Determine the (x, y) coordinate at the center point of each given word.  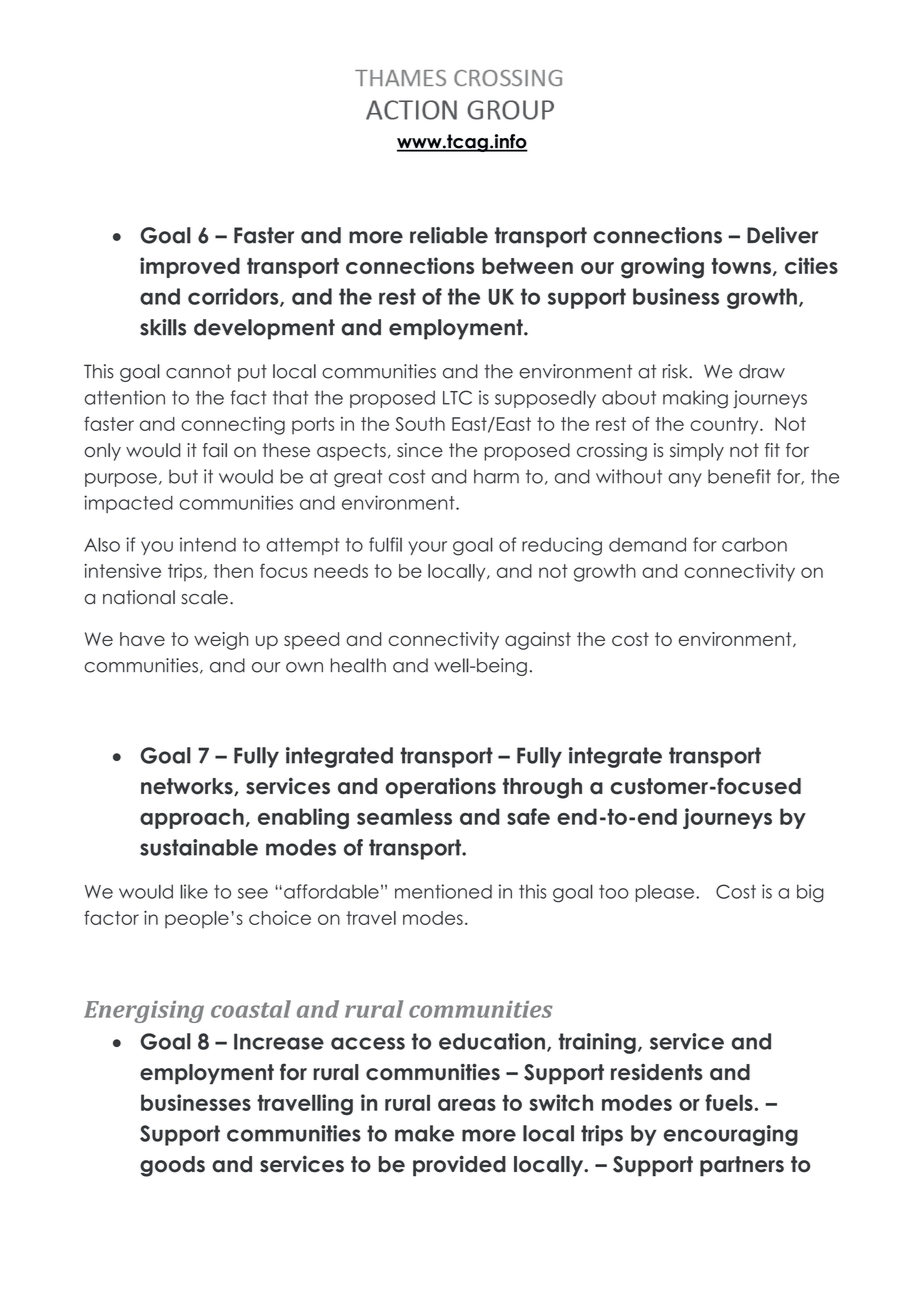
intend (208, 544)
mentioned (443, 891)
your (427, 548)
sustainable (199, 847)
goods (172, 1166)
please (664, 893)
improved (190, 267)
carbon (754, 544)
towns (741, 266)
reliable (449, 235)
